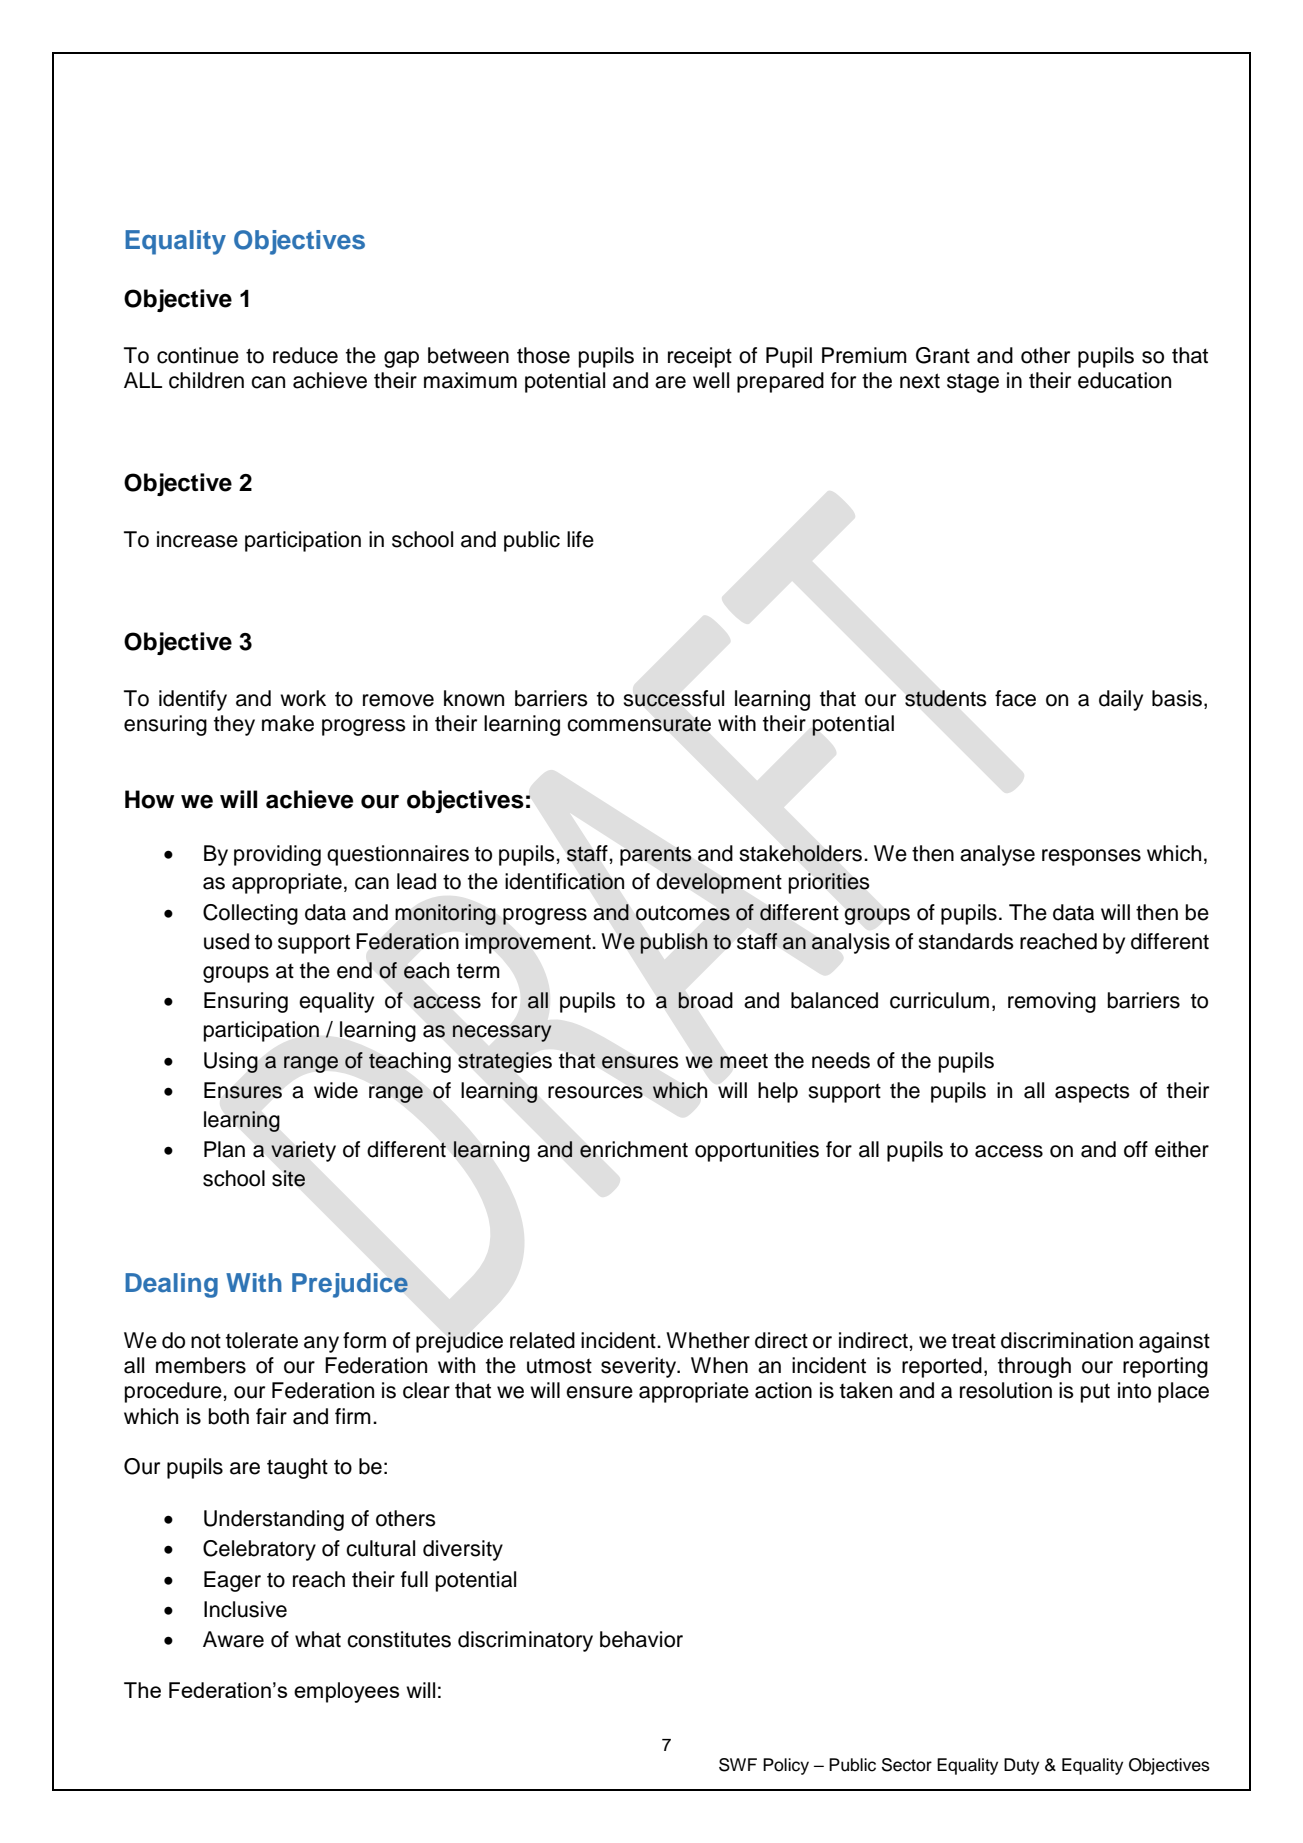  What do you see at coordinates (346, 1692) in the screenshot?
I see `employees` at bounding box center [346, 1692].
